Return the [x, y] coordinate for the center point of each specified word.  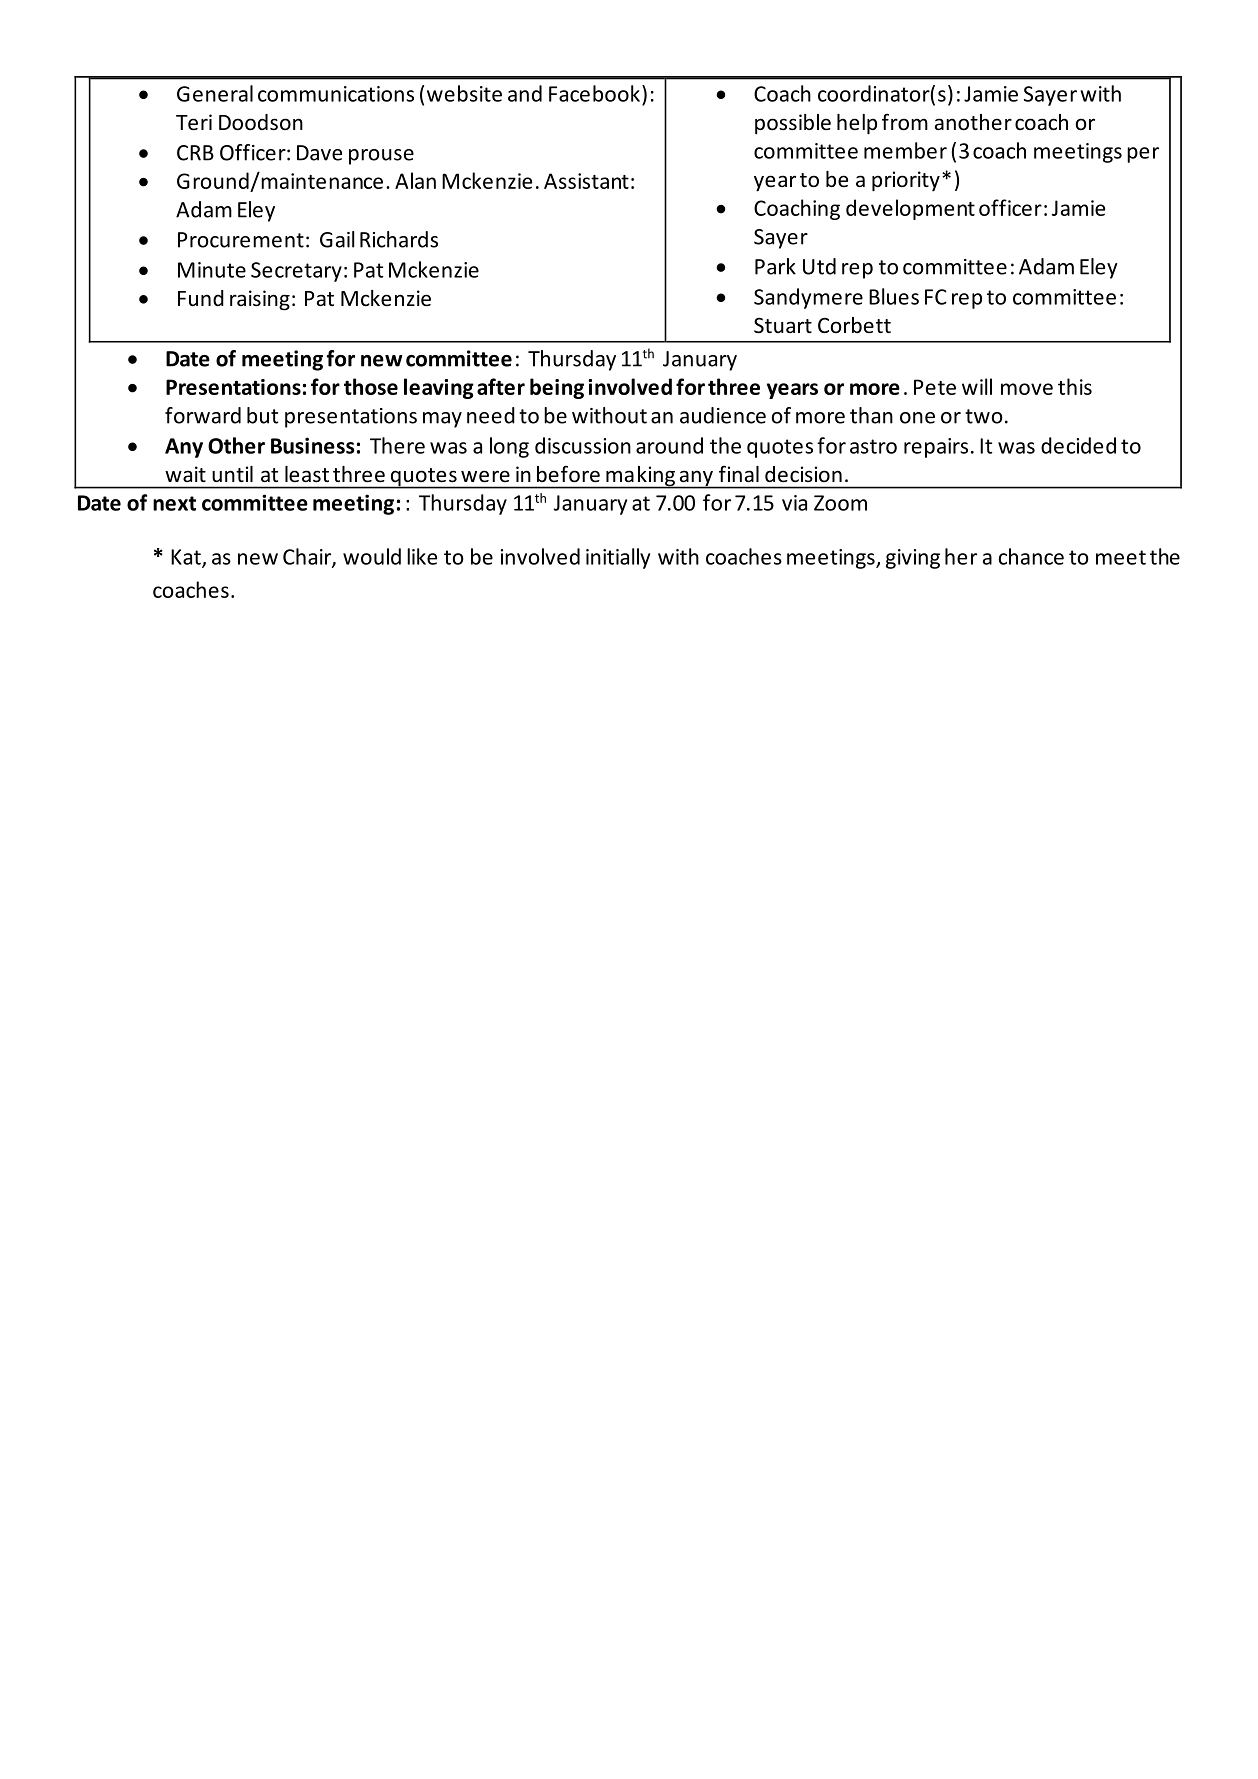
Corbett [854, 325]
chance [1031, 556]
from [905, 122]
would [372, 556]
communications [336, 94]
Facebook [594, 93]
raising [260, 300]
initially [618, 558]
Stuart [783, 325]
